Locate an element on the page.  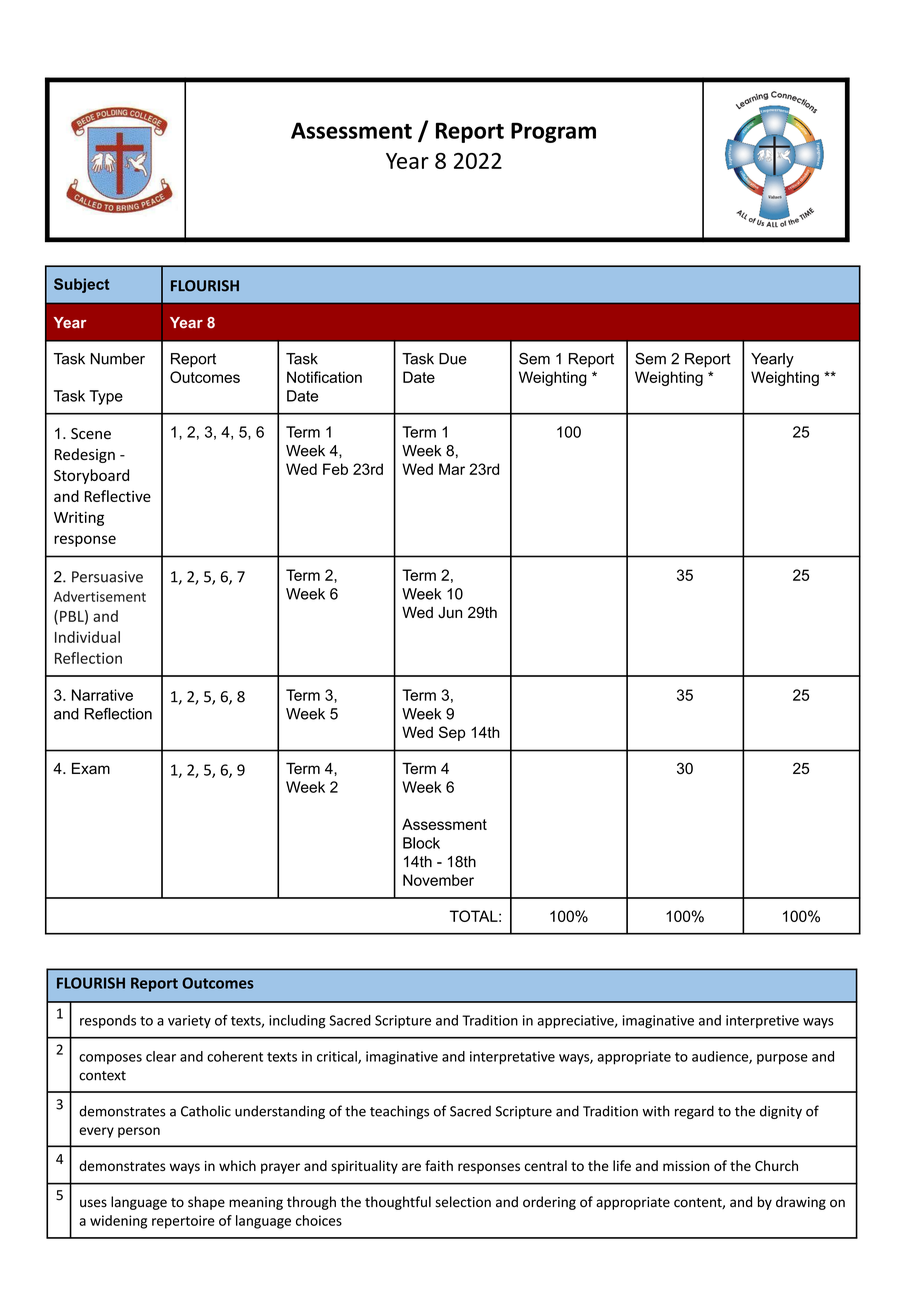
Subject is located at coordinates (81, 285).
